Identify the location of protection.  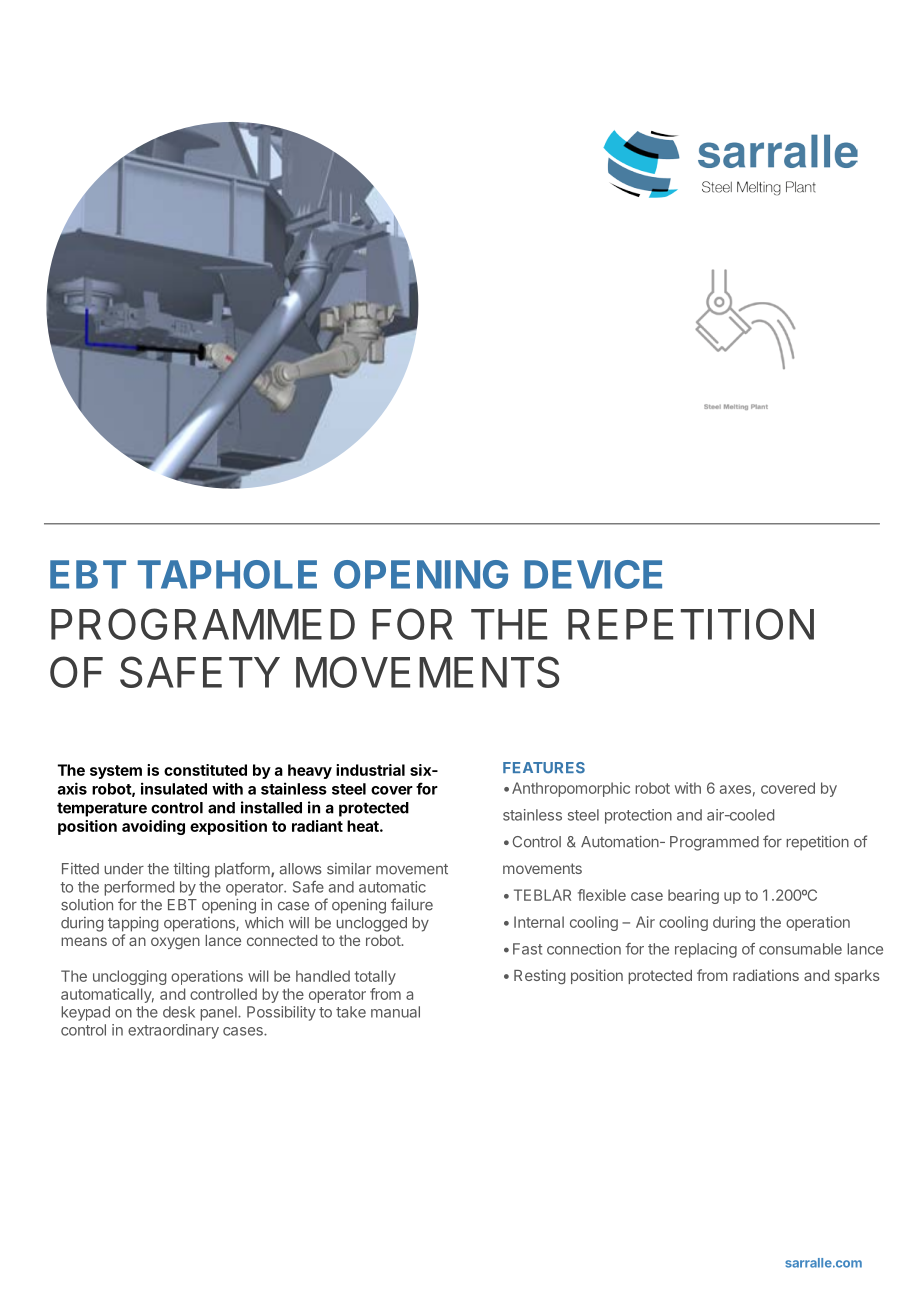
(638, 816).
